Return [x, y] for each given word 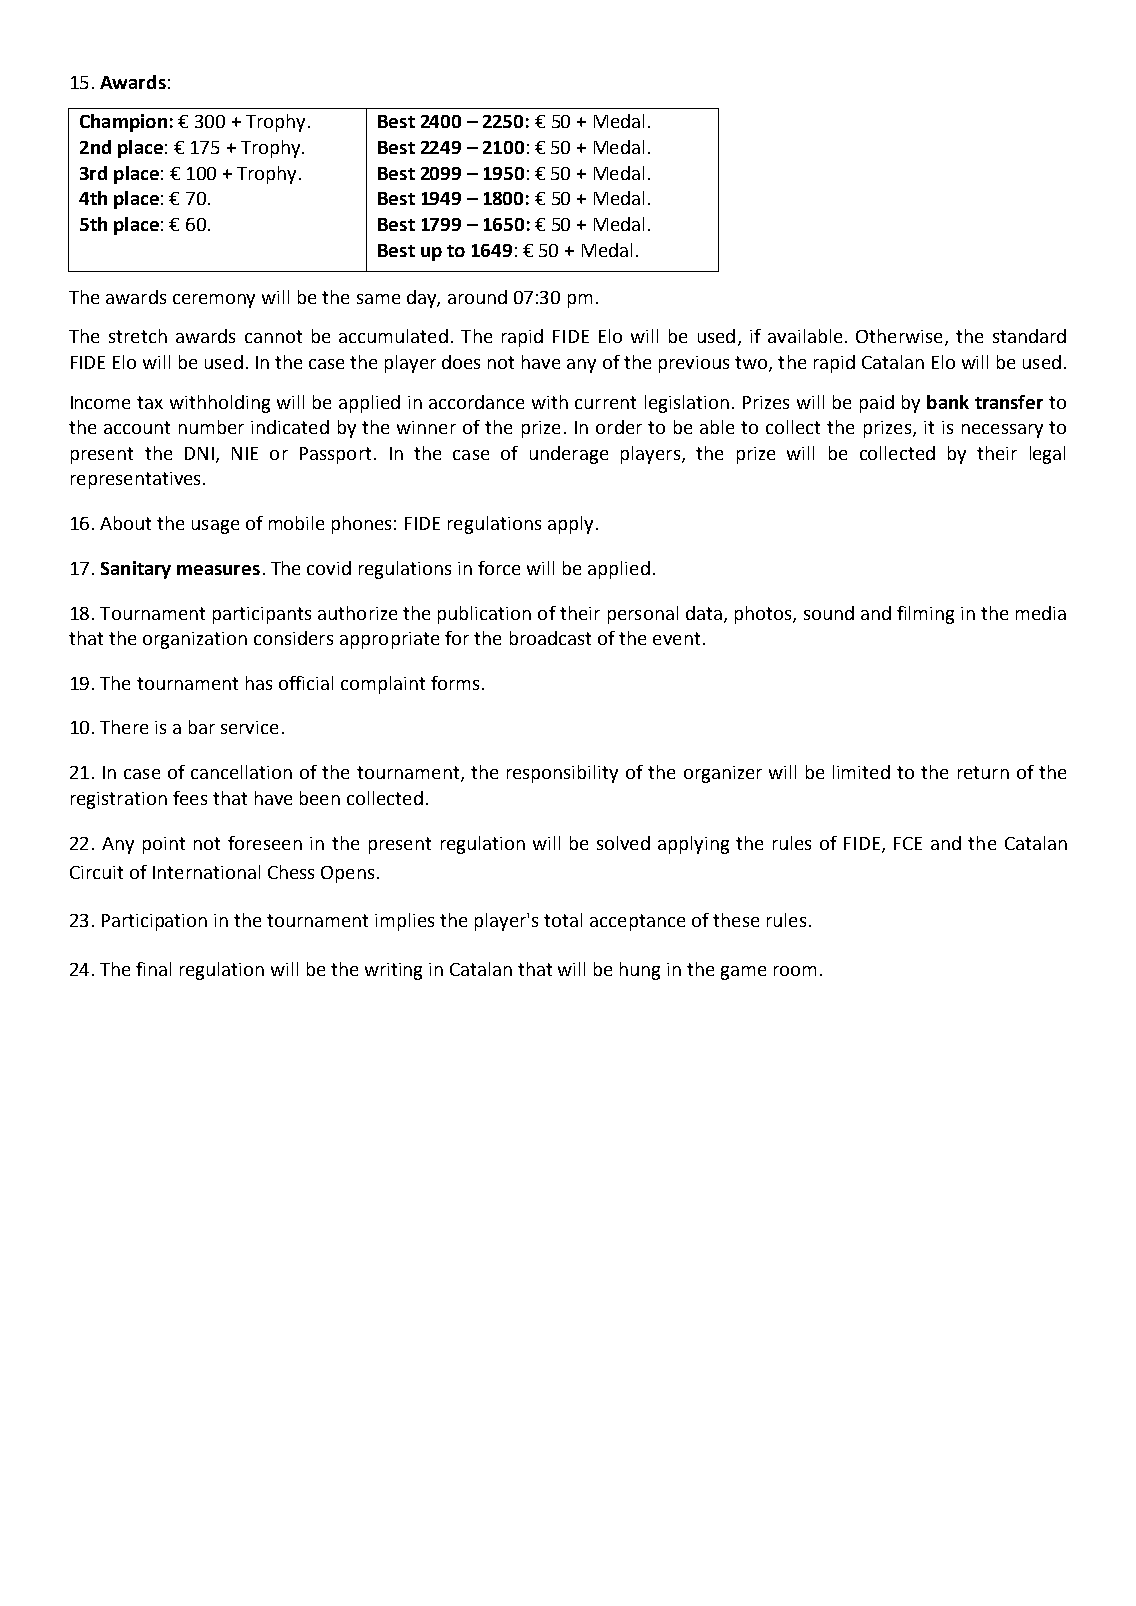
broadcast [550, 638]
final [153, 969]
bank [948, 402]
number [211, 427]
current [605, 402]
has [259, 683]
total [563, 920]
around [477, 297]
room [795, 971]
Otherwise [899, 336]
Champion [123, 123]
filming [925, 615]
